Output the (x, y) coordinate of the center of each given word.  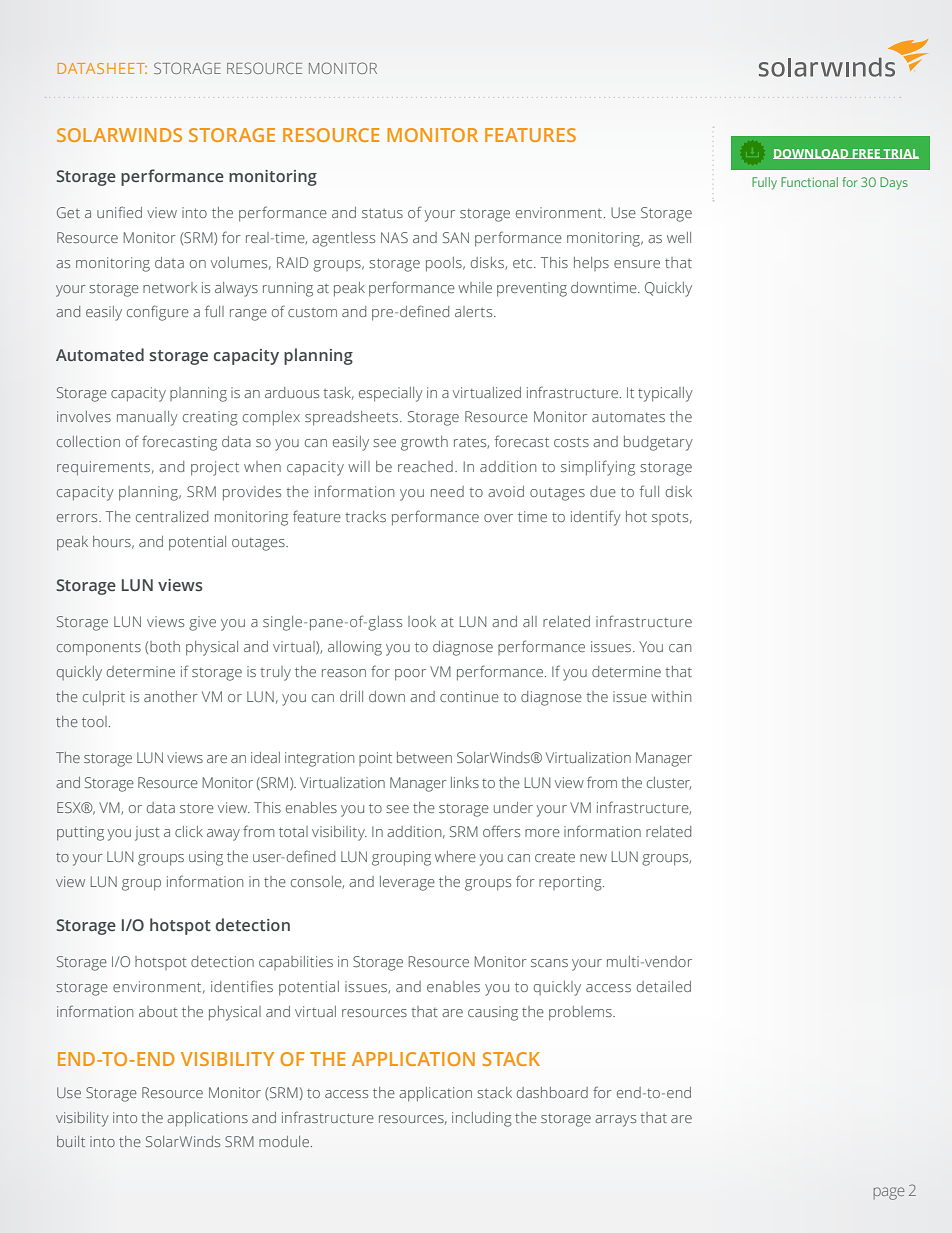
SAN (456, 237)
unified (119, 212)
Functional (809, 182)
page (889, 1193)
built (71, 1141)
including (482, 1119)
